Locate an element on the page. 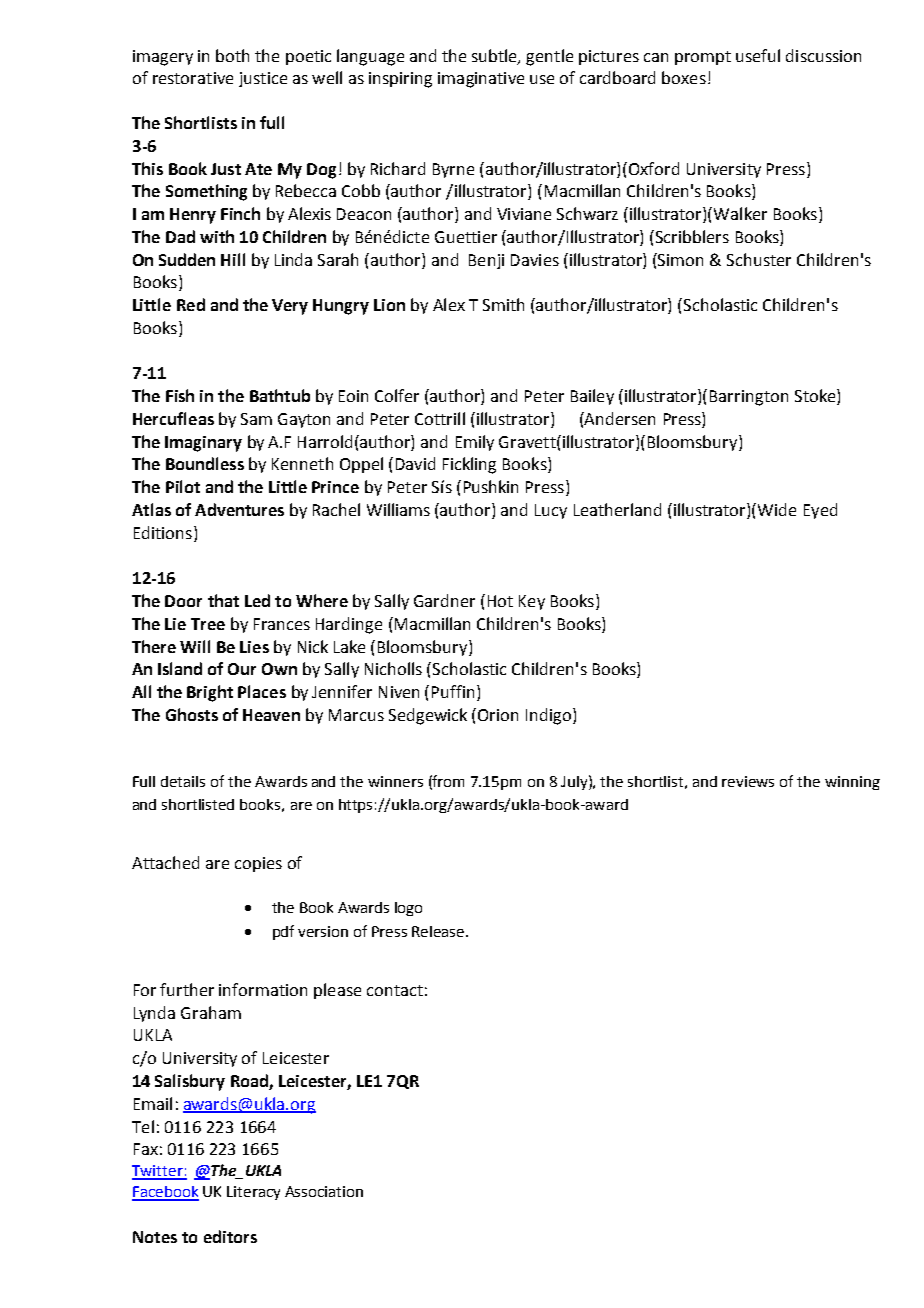 The width and height of the image is (924, 1308). Hot is located at coordinates (500, 601).
